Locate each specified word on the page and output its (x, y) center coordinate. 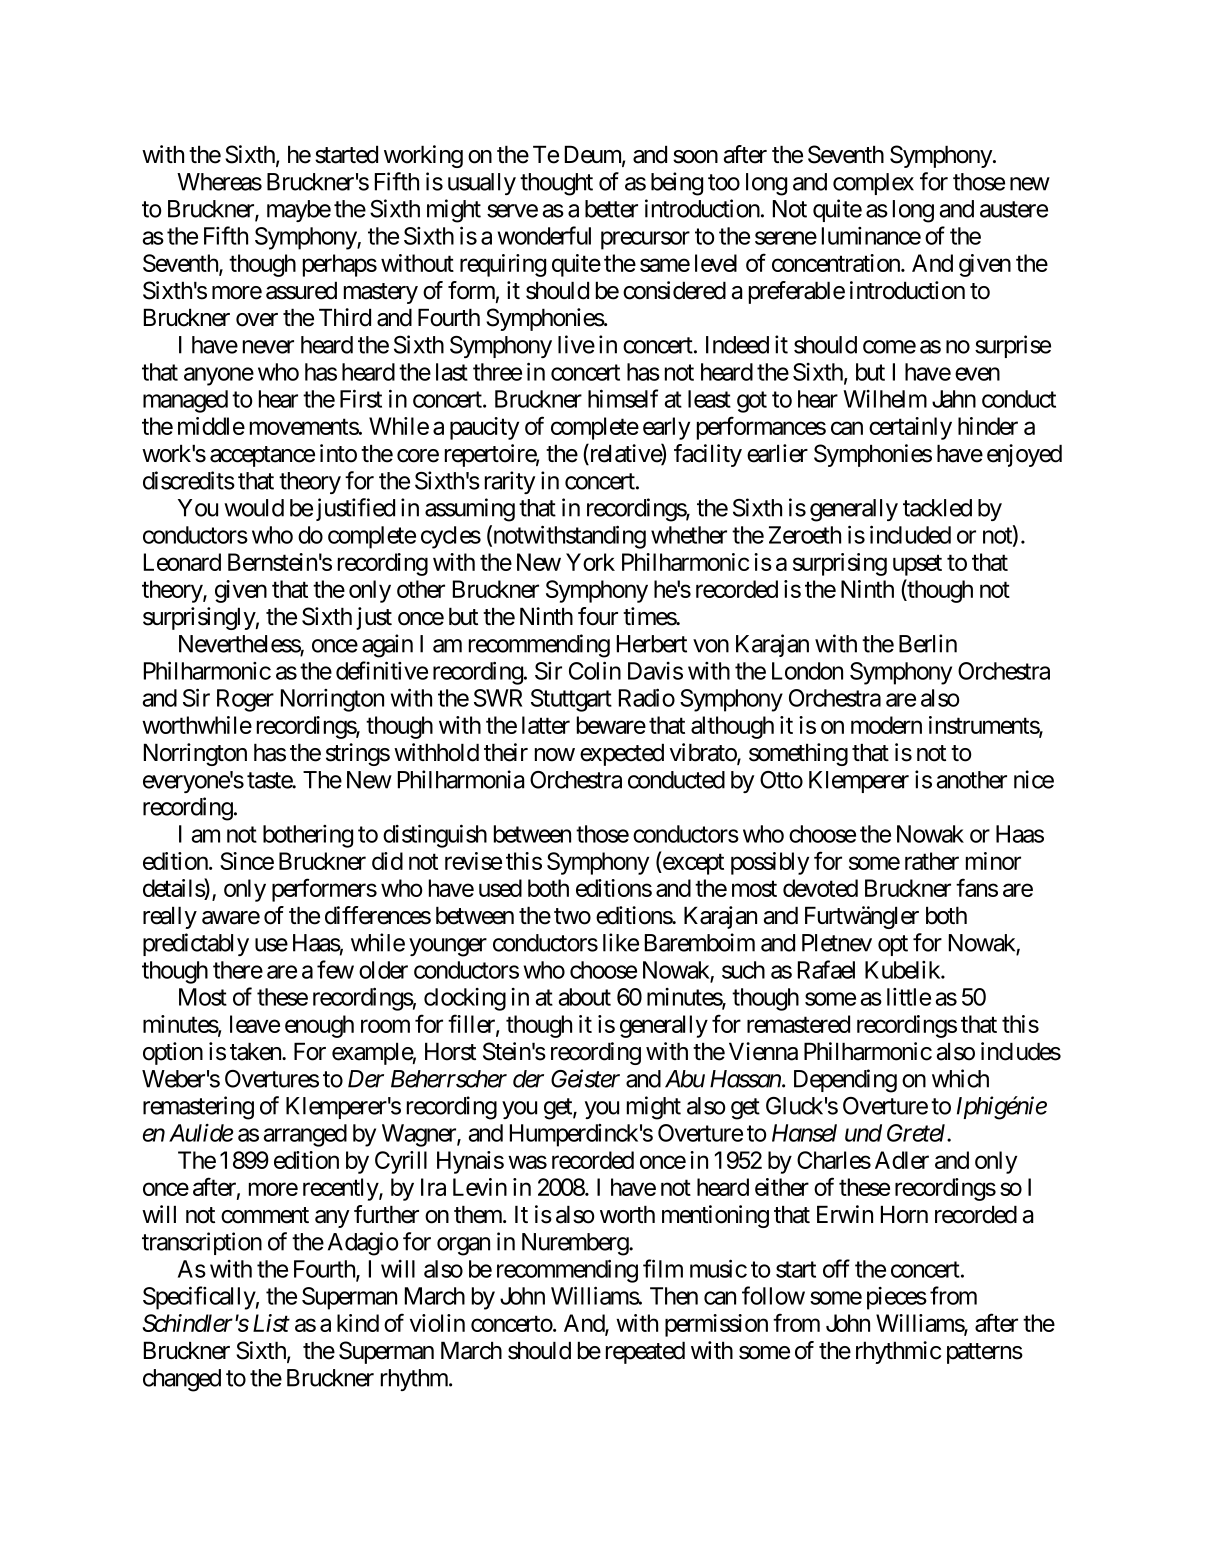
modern (886, 725)
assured (301, 290)
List (271, 1323)
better (611, 209)
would (254, 508)
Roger (245, 700)
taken (256, 1051)
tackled (937, 508)
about (585, 997)
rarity (510, 482)
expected (622, 754)
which (960, 1078)
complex (873, 184)
